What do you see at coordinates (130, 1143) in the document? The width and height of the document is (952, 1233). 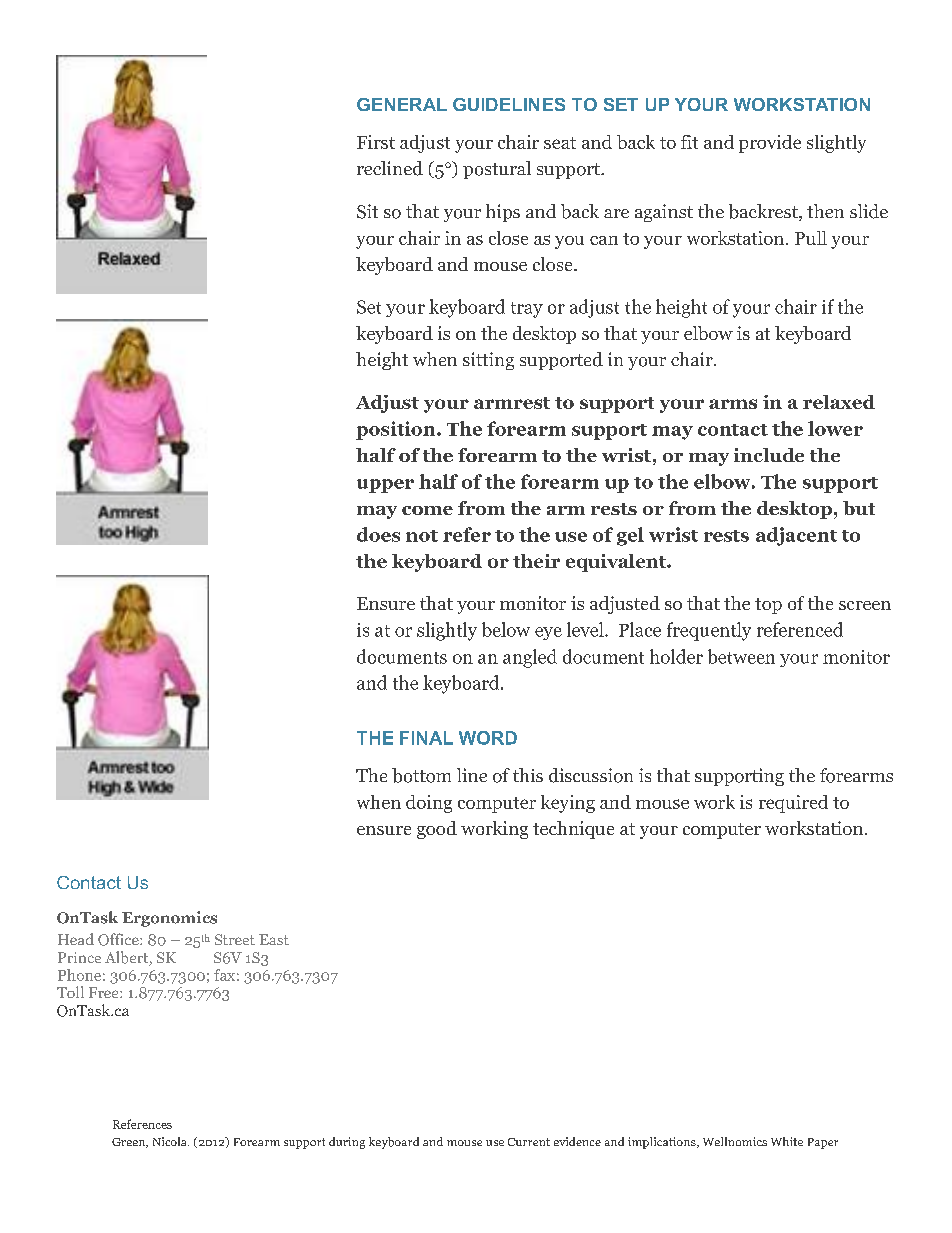 I see `Green` at bounding box center [130, 1143].
